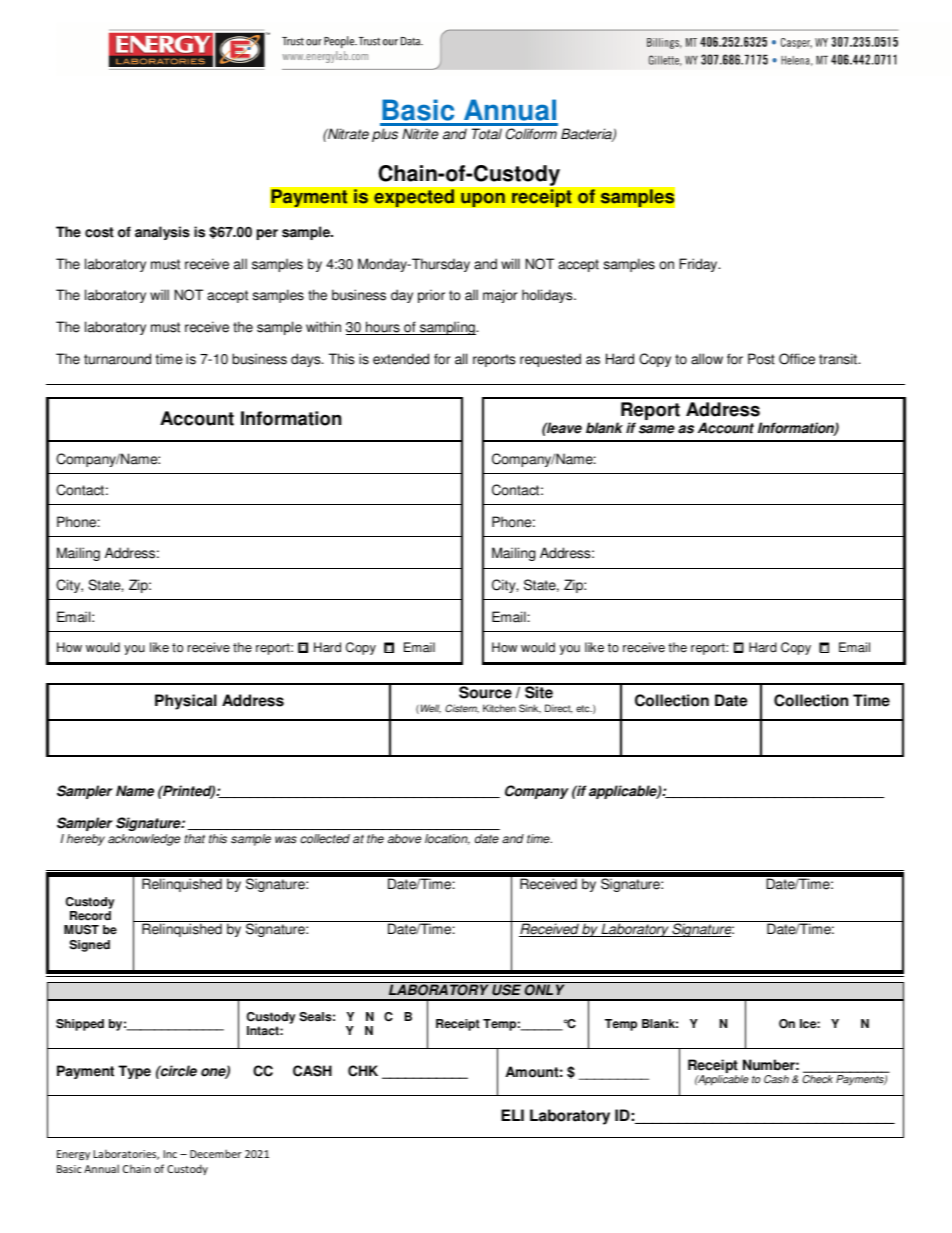  I want to click on turnaround, so click(117, 359).
